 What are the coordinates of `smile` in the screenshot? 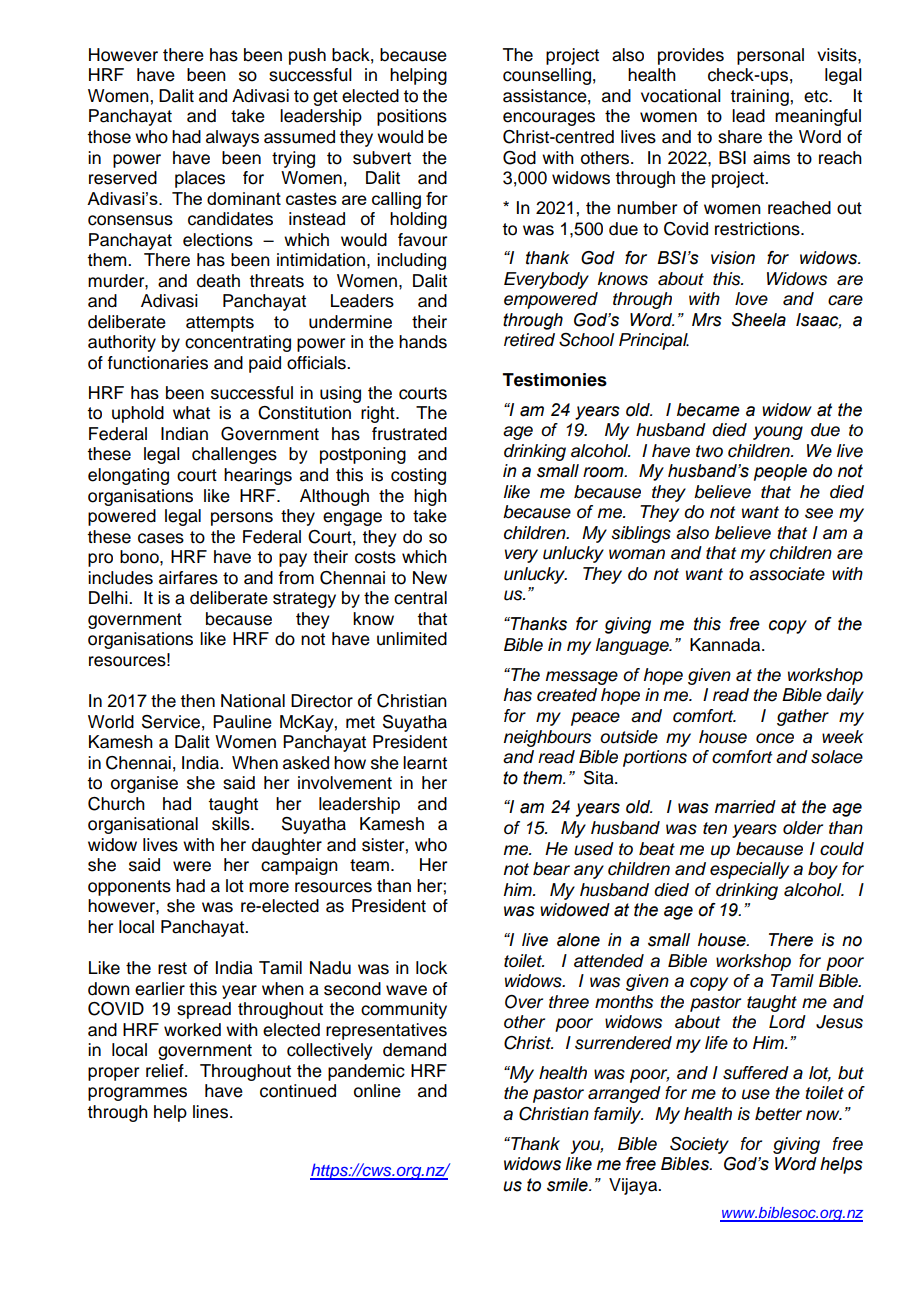 It's located at (568, 1185).
